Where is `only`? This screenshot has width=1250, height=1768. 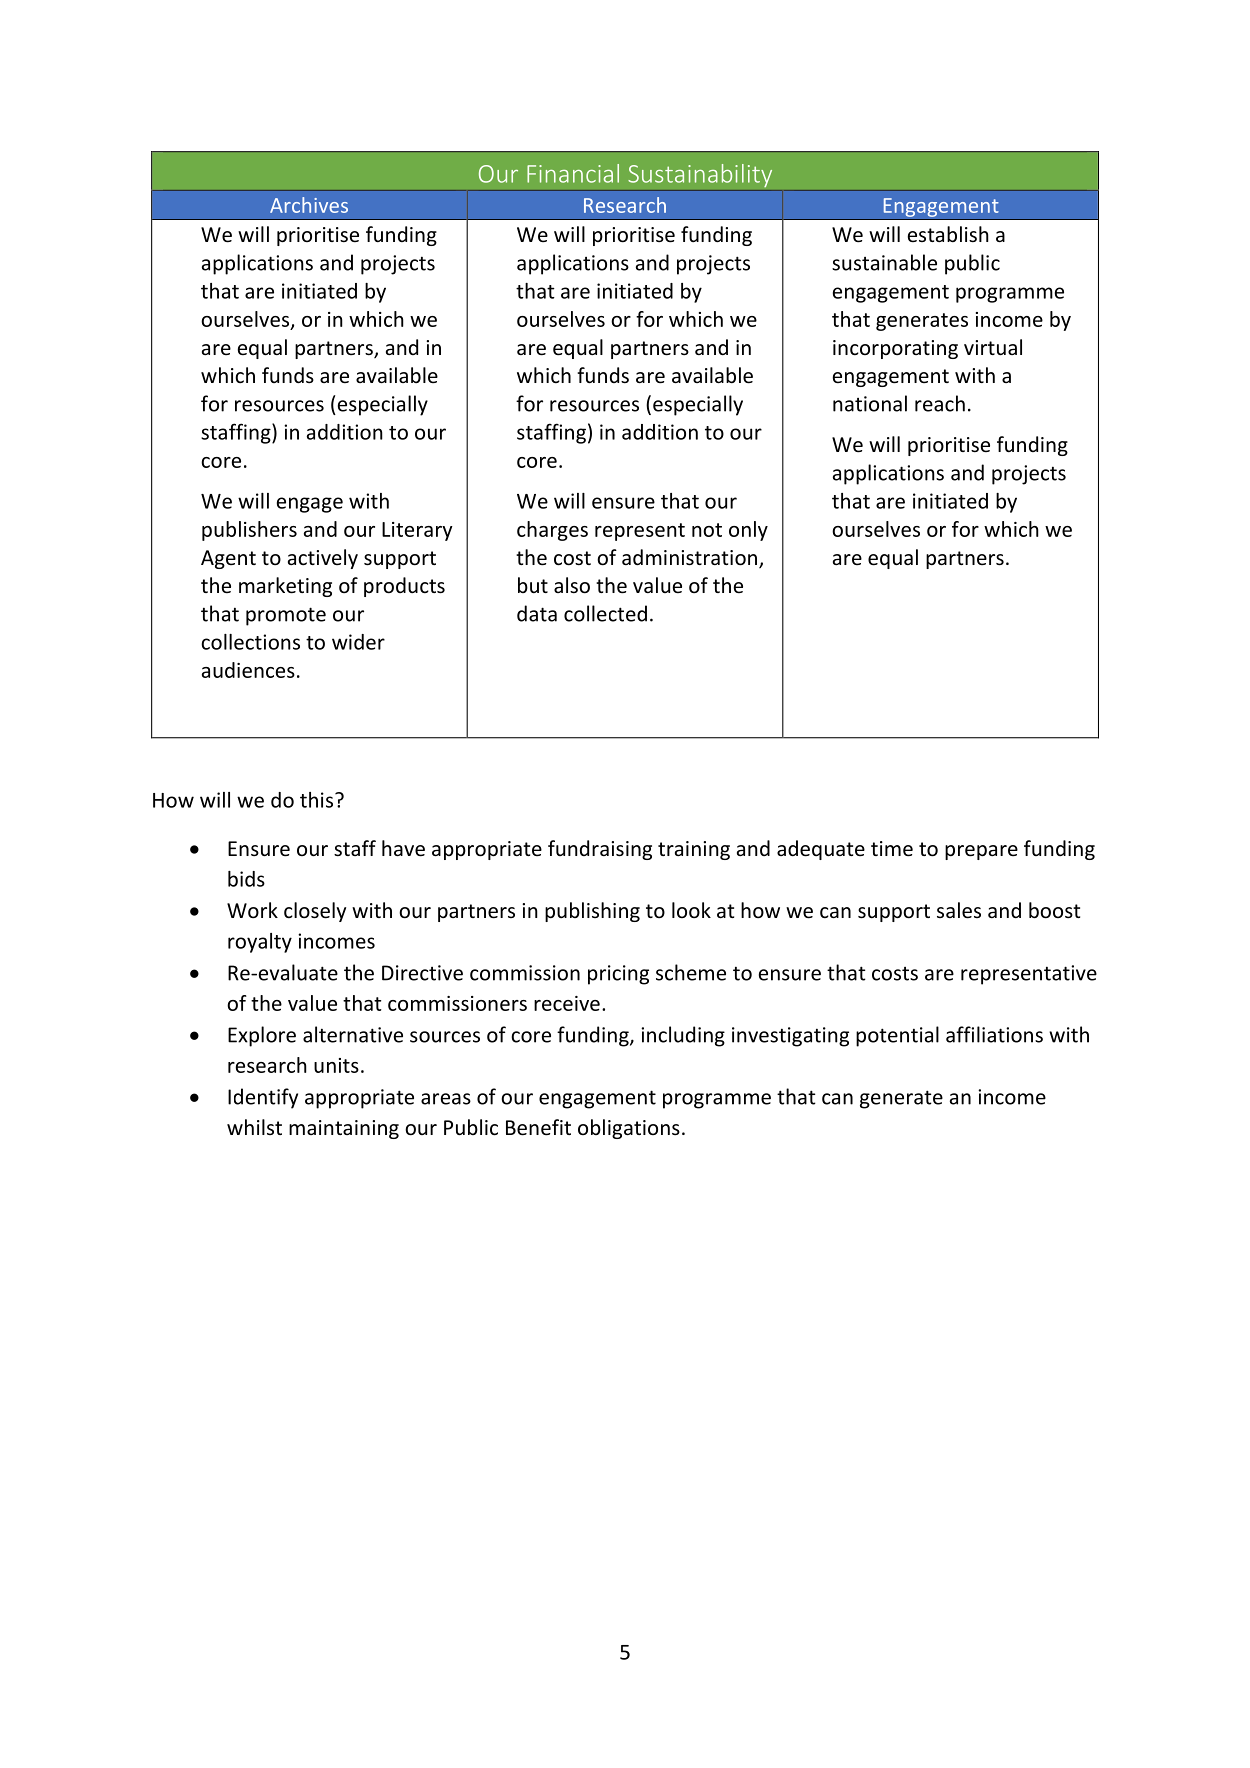
only is located at coordinates (748, 531).
